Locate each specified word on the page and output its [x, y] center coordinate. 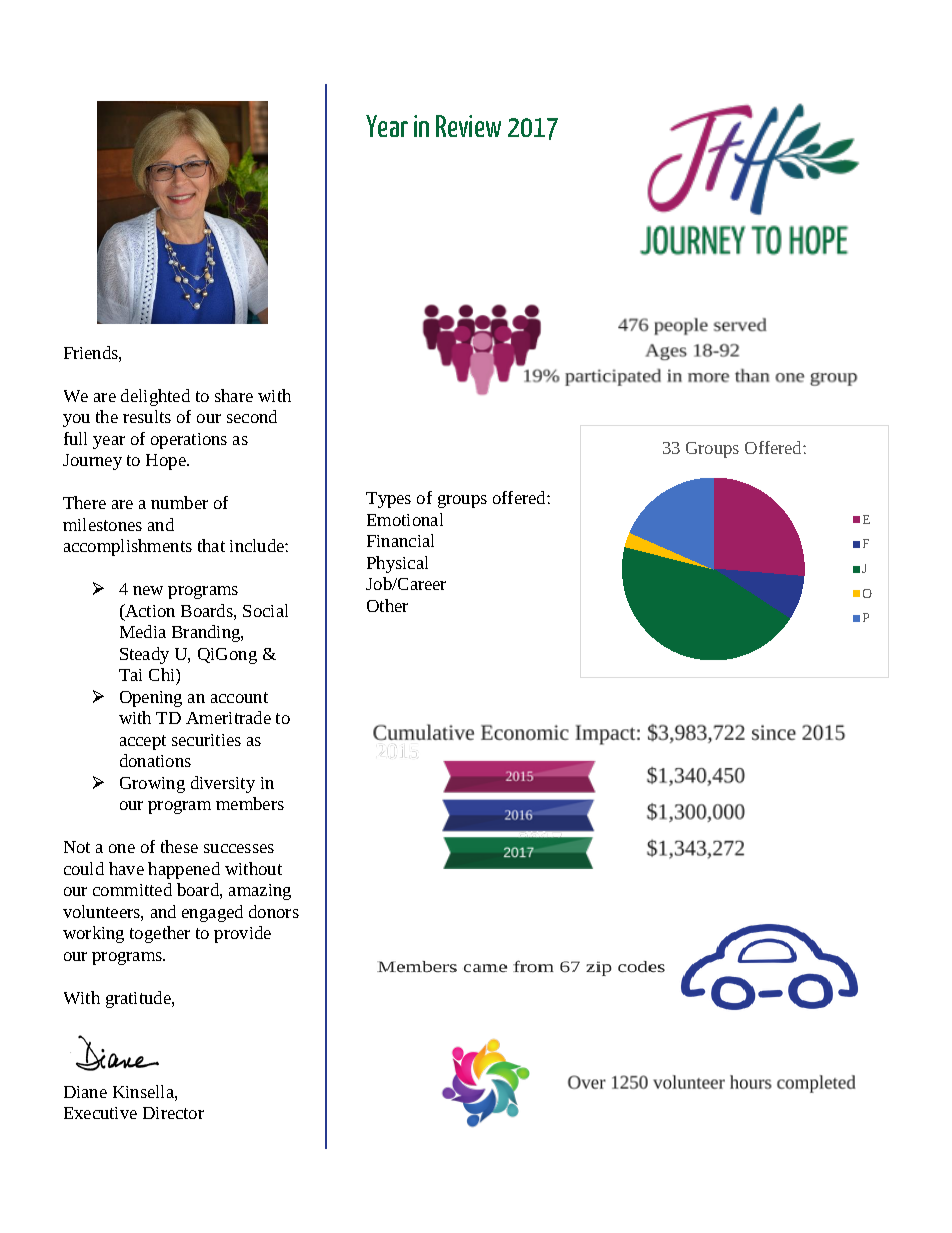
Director [173, 1113]
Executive [100, 1113]
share [234, 395]
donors [274, 911]
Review [468, 126]
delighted [155, 397]
